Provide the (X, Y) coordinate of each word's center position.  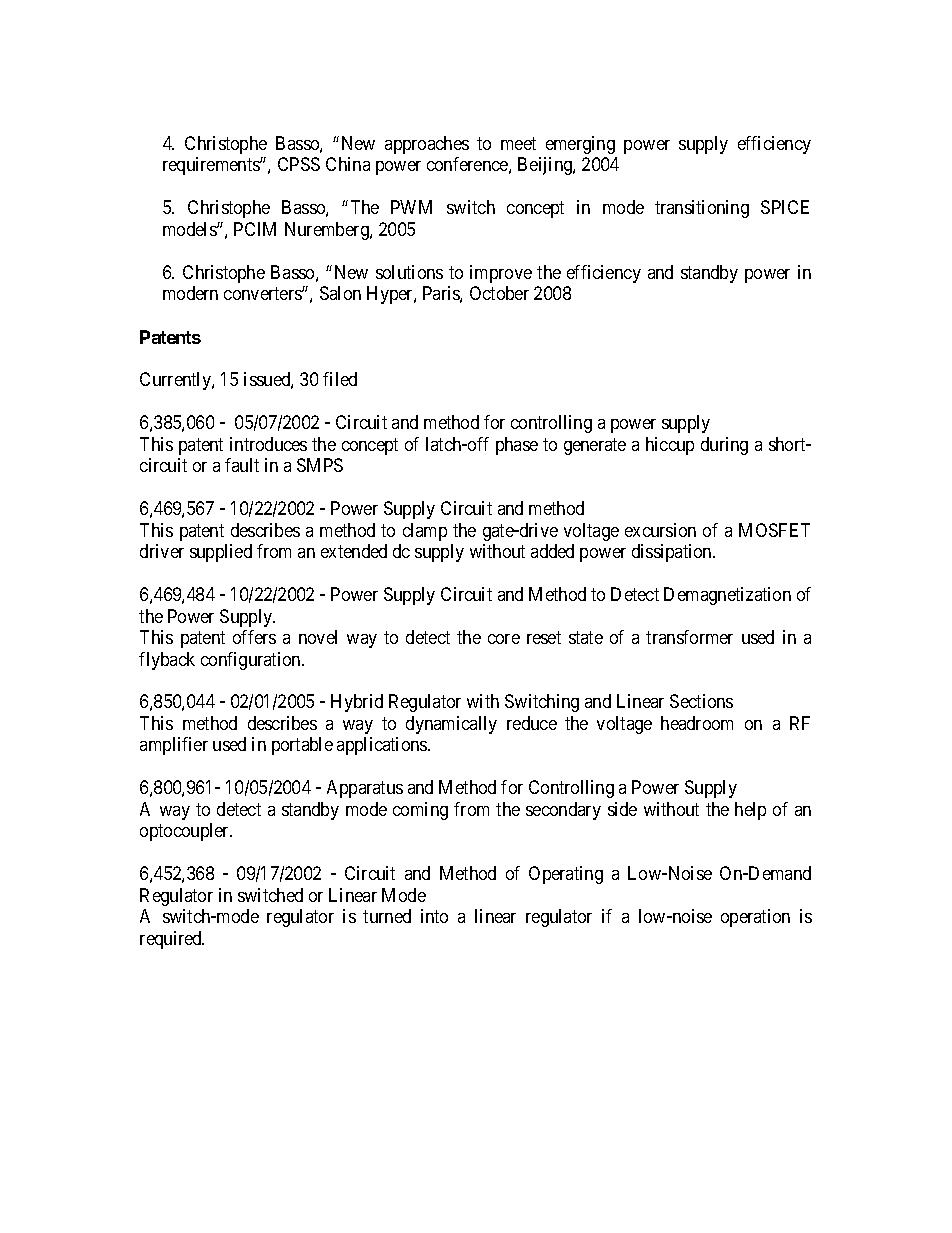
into (434, 916)
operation (755, 918)
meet (518, 143)
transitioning (702, 209)
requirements (212, 166)
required (172, 940)
